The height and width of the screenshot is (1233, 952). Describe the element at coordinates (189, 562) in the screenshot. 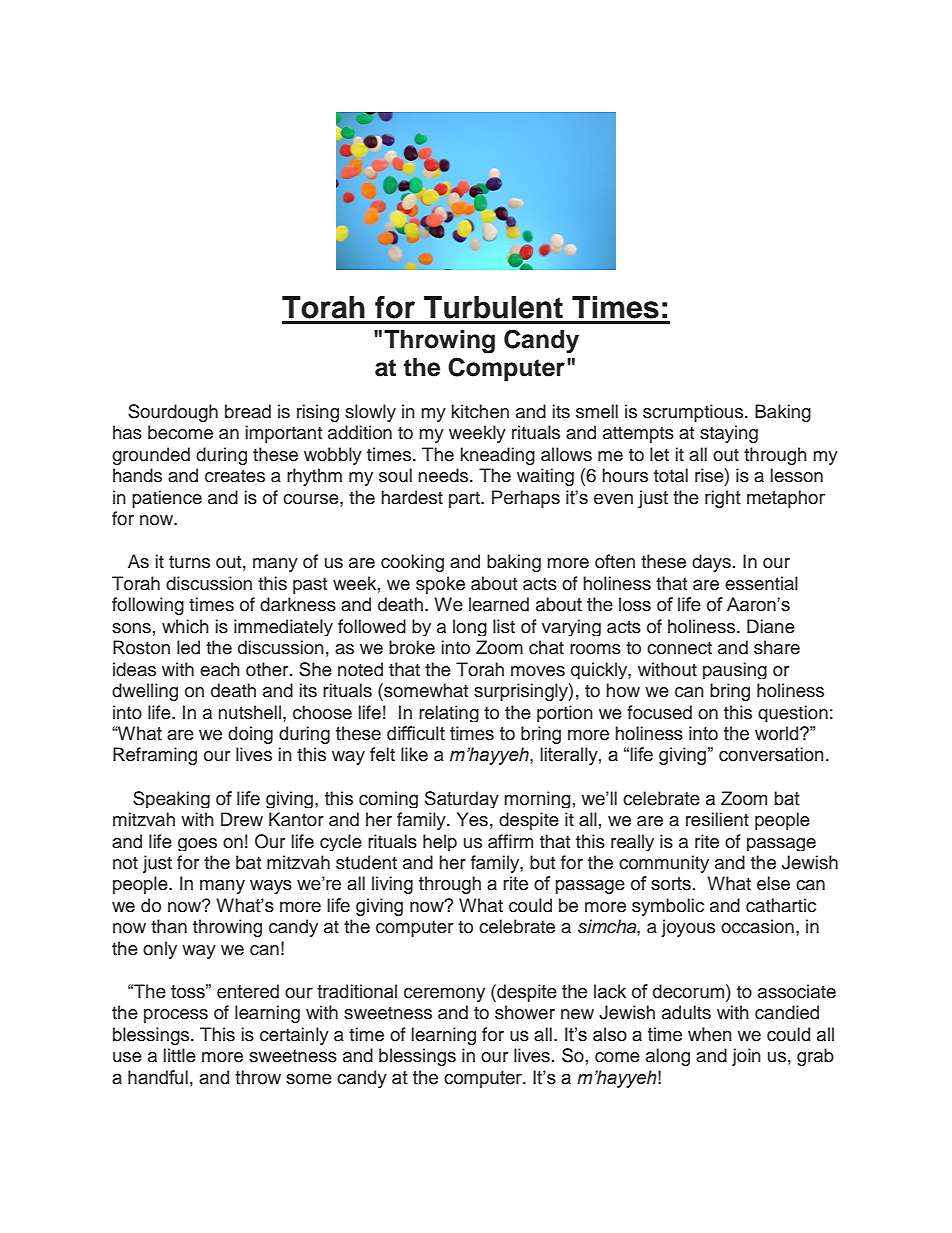

I see `turns` at that location.
